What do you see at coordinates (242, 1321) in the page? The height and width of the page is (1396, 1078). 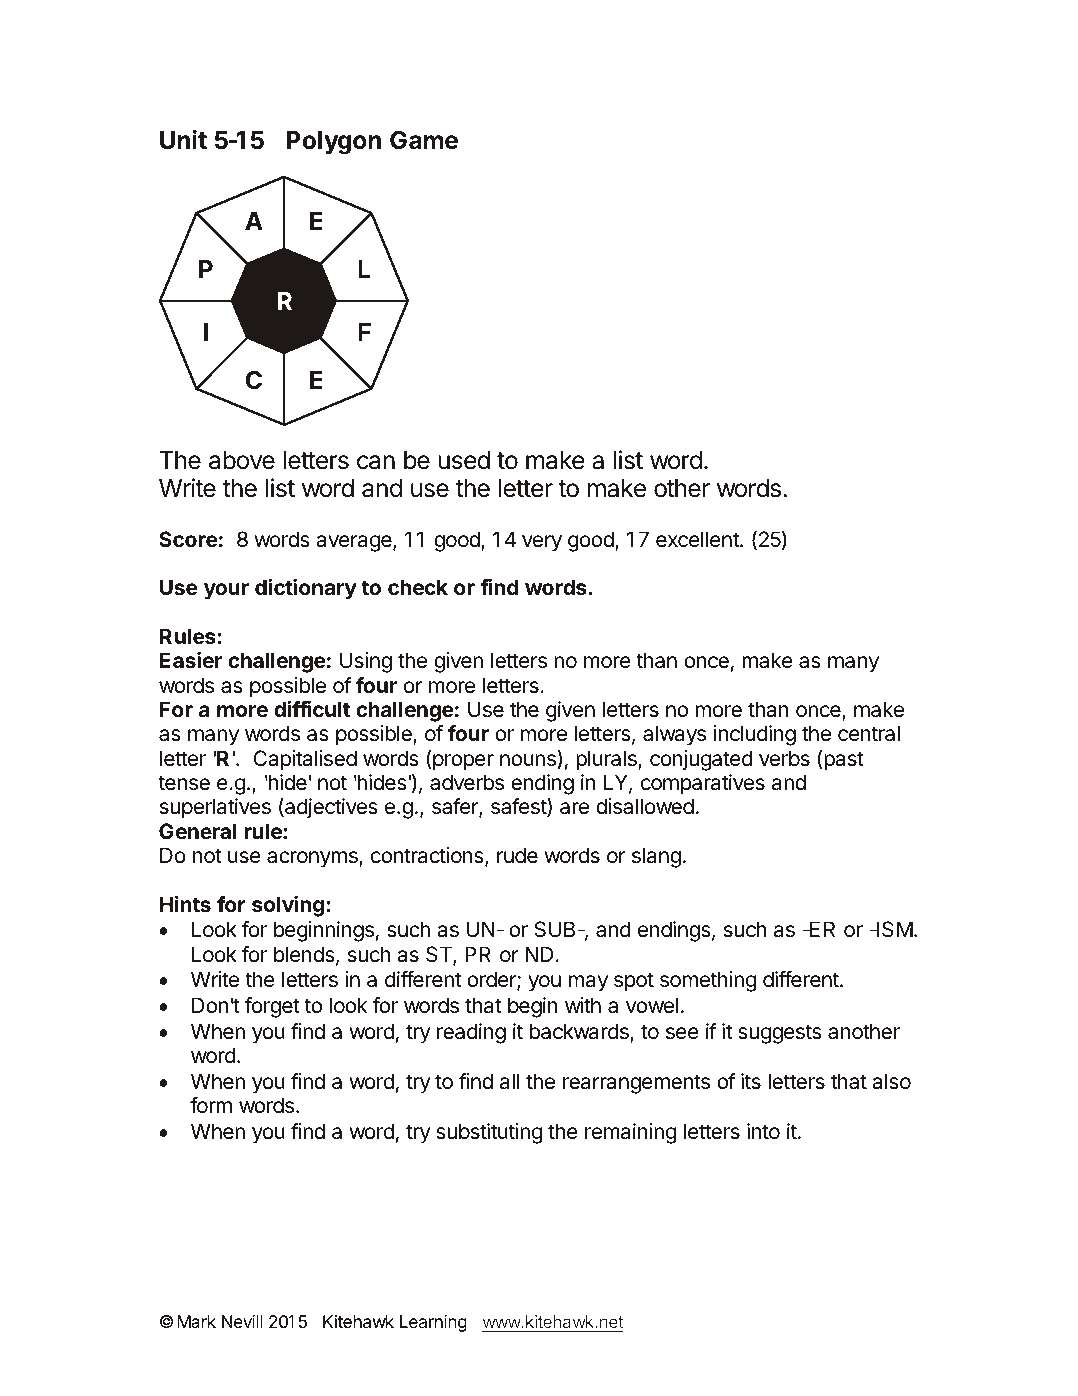 I see `Nevill` at bounding box center [242, 1321].
